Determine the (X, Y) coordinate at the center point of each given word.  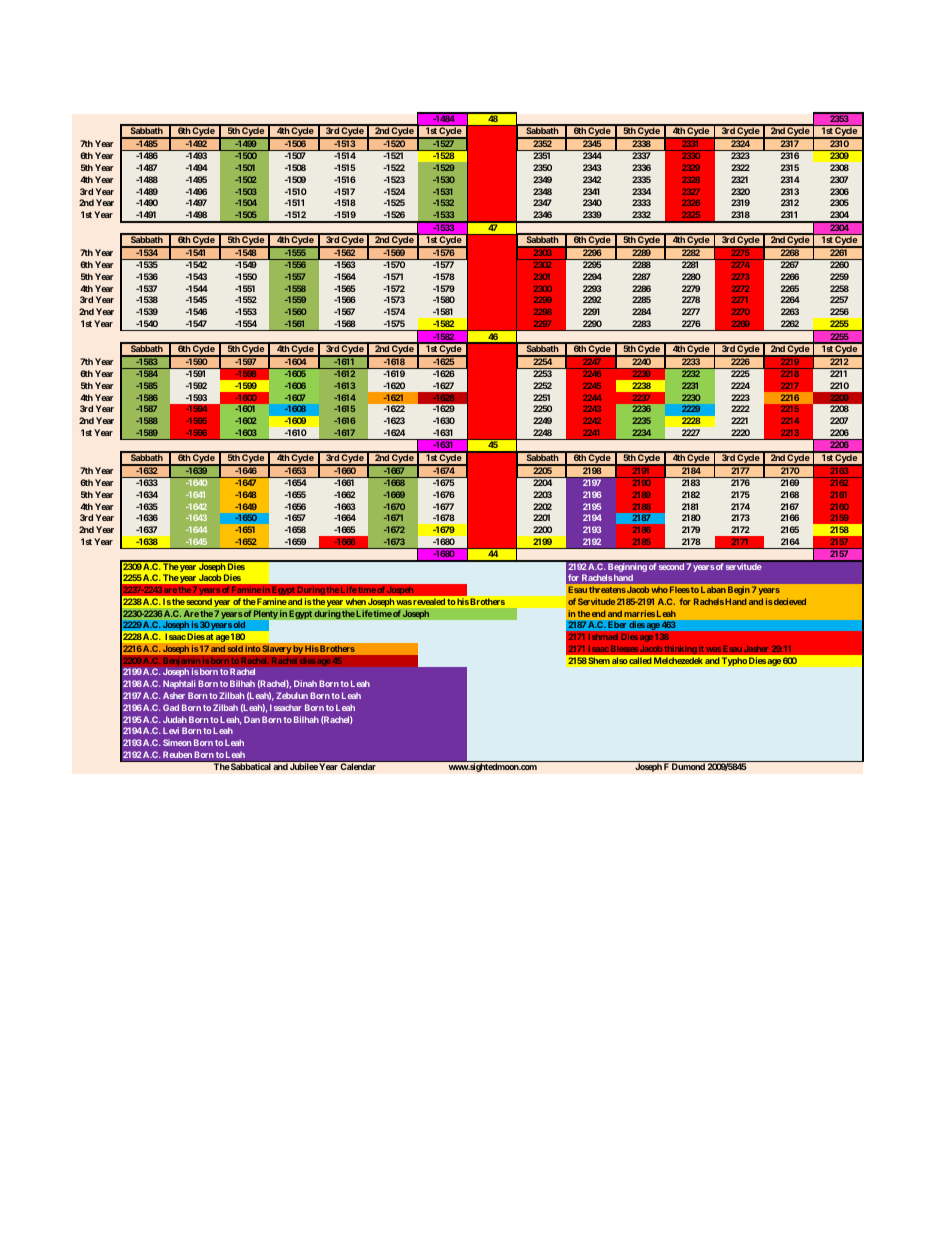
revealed (428, 601)
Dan (252, 719)
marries (639, 613)
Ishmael (603, 637)
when (356, 602)
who (659, 589)
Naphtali (179, 684)
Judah (175, 719)
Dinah (305, 683)
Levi (171, 730)
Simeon (177, 742)
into (253, 648)
